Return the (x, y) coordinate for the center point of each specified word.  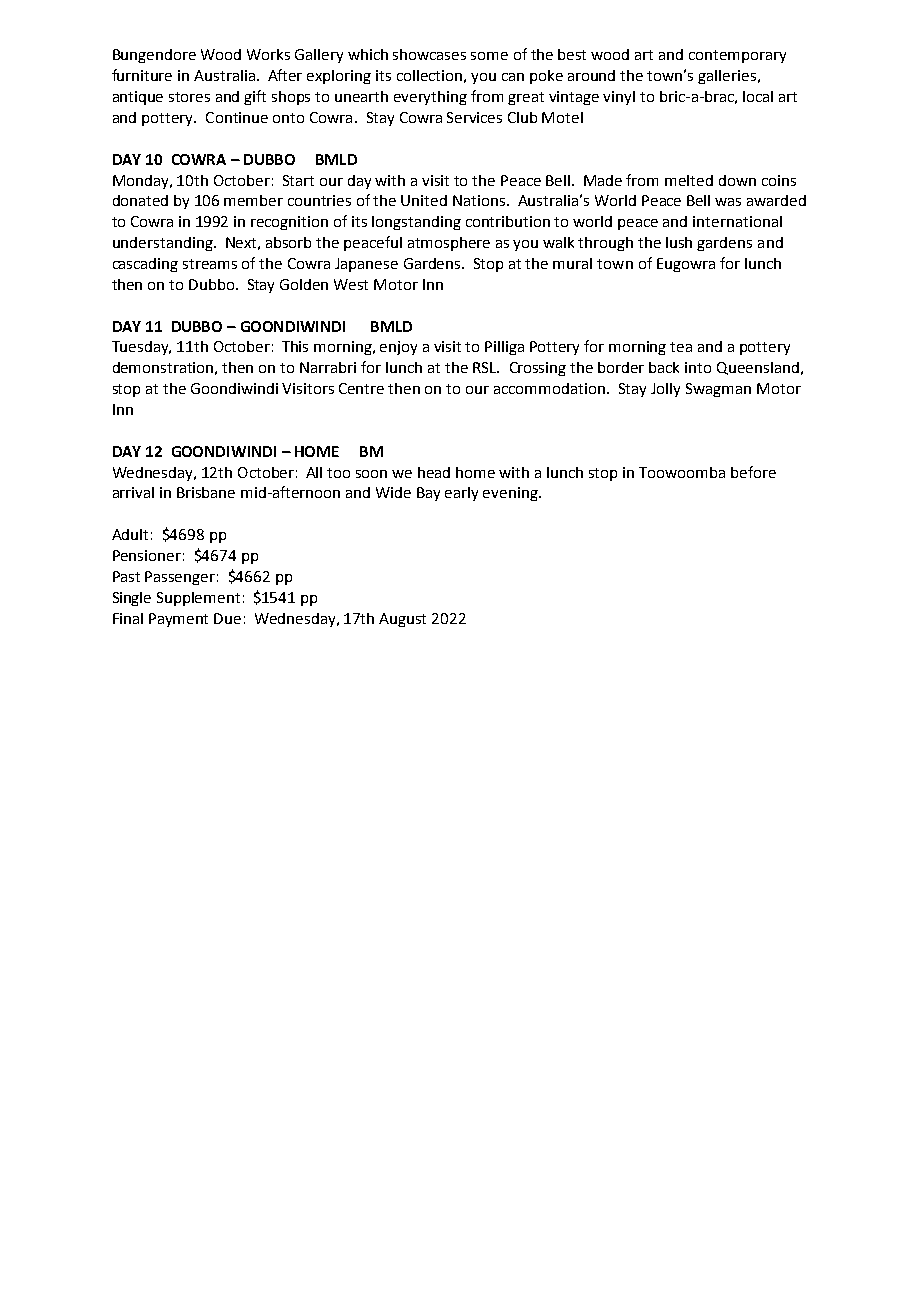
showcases (429, 54)
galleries (727, 77)
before (753, 472)
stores (189, 97)
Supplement (198, 599)
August (402, 620)
